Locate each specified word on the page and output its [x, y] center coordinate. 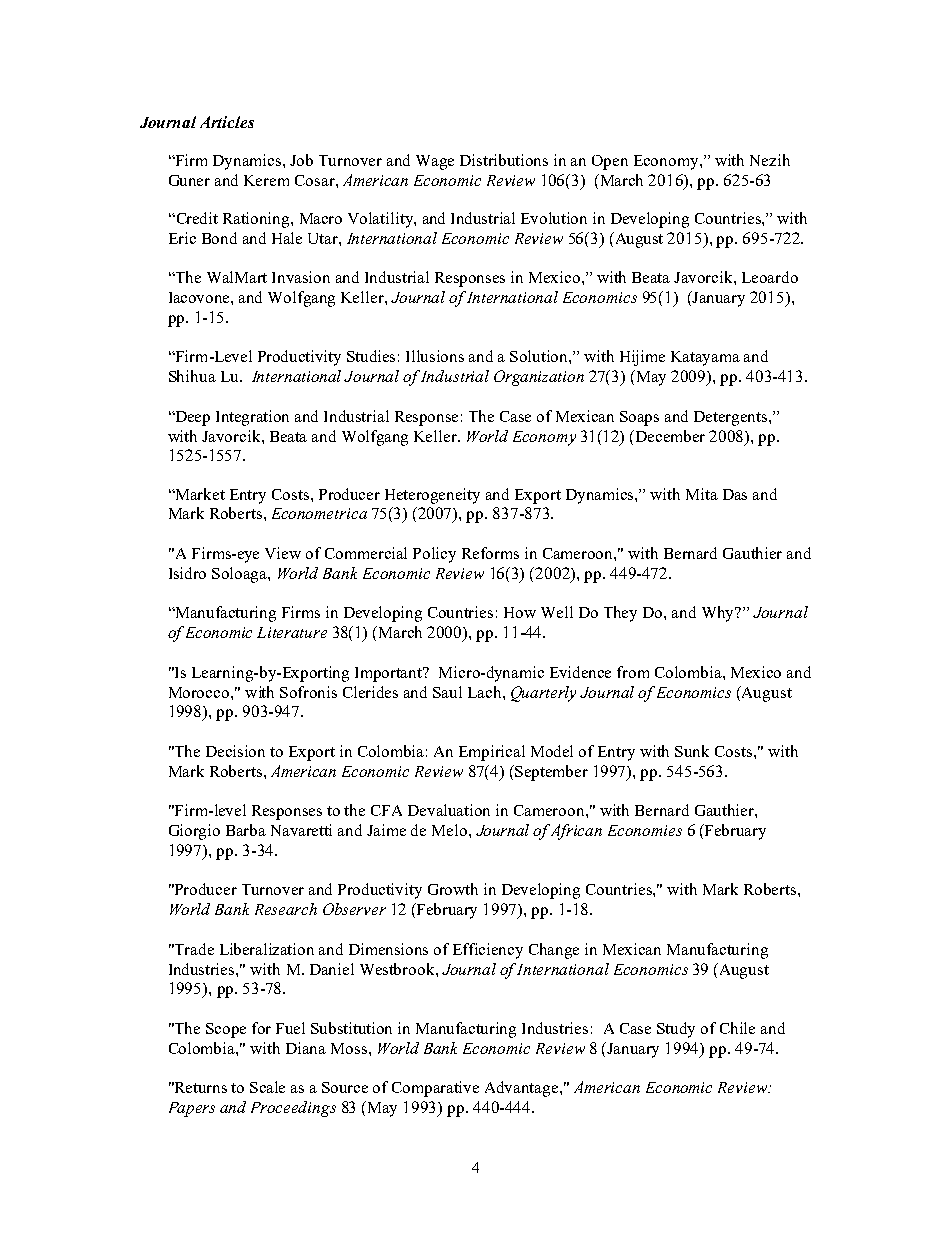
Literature [292, 632]
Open [610, 162]
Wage [435, 162]
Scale [267, 1087]
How [520, 612]
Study [676, 1030]
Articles [227, 122]
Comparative [435, 1089]
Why [719, 614]
